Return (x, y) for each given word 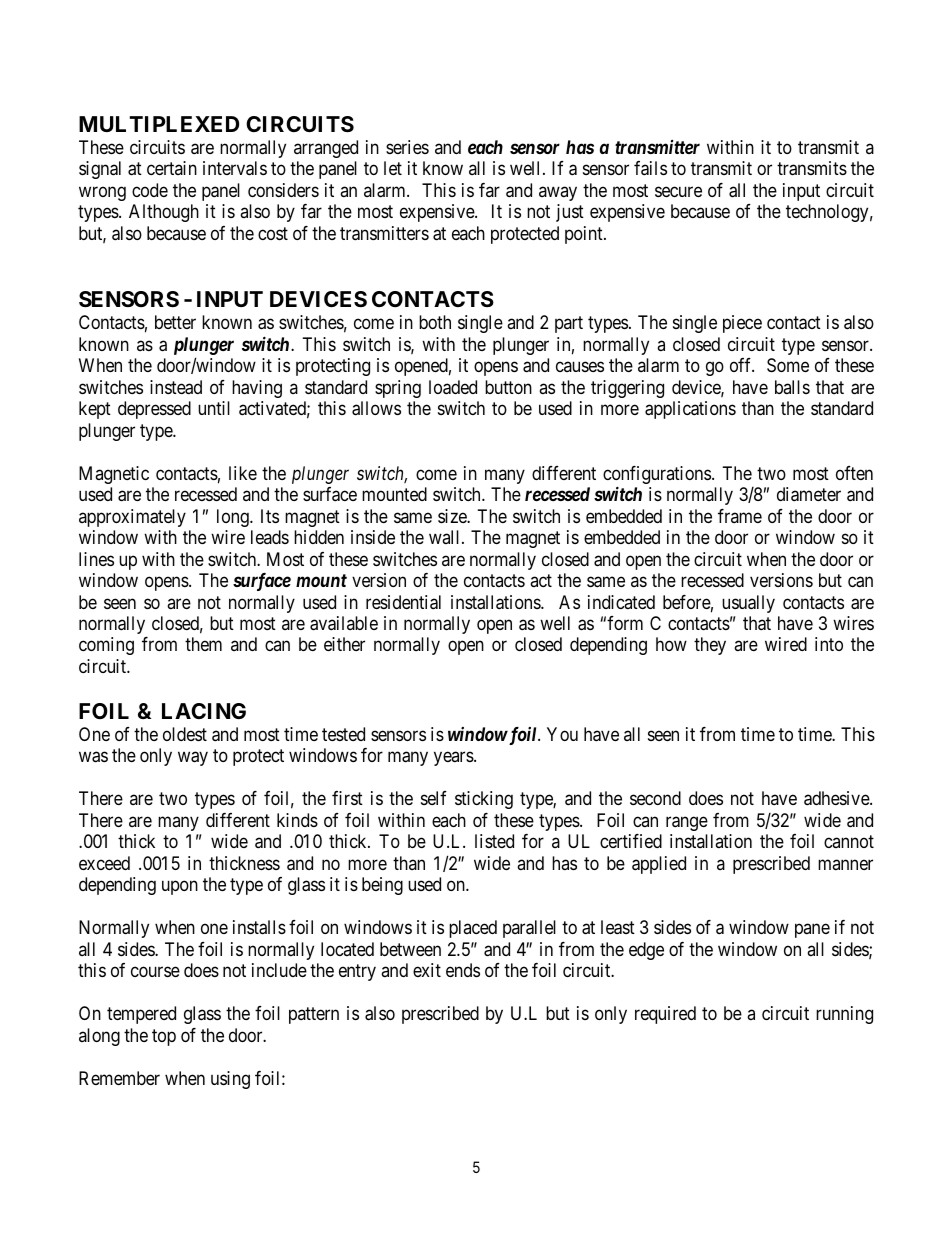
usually (748, 604)
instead (176, 387)
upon (180, 888)
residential (403, 602)
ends (463, 970)
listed (494, 841)
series (407, 147)
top (164, 1037)
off (742, 365)
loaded (453, 387)
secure (678, 191)
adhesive (837, 798)
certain (172, 168)
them (203, 644)
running (844, 1015)
